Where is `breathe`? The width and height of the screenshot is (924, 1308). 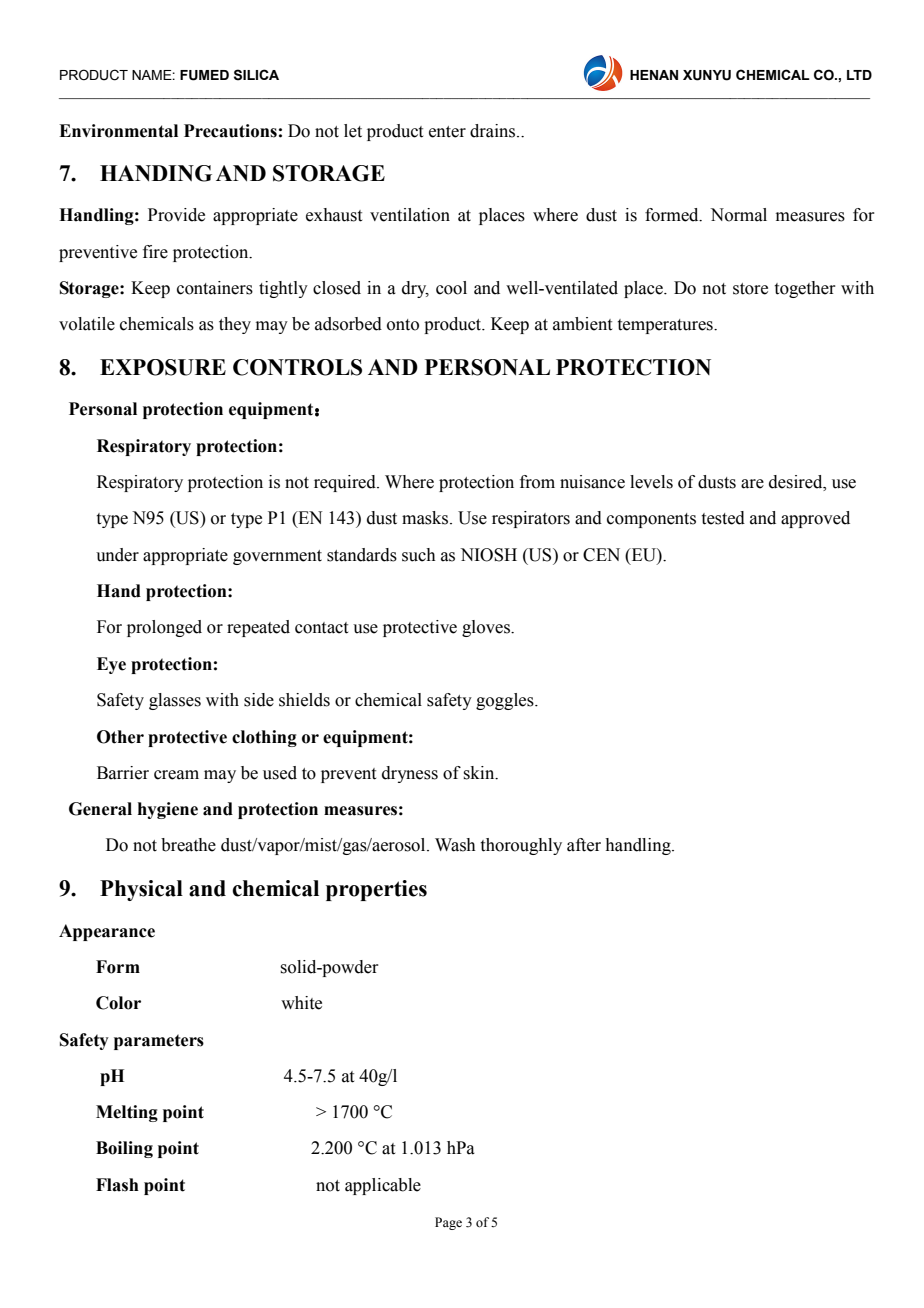 breathe is located at coordinates (188, 845).
